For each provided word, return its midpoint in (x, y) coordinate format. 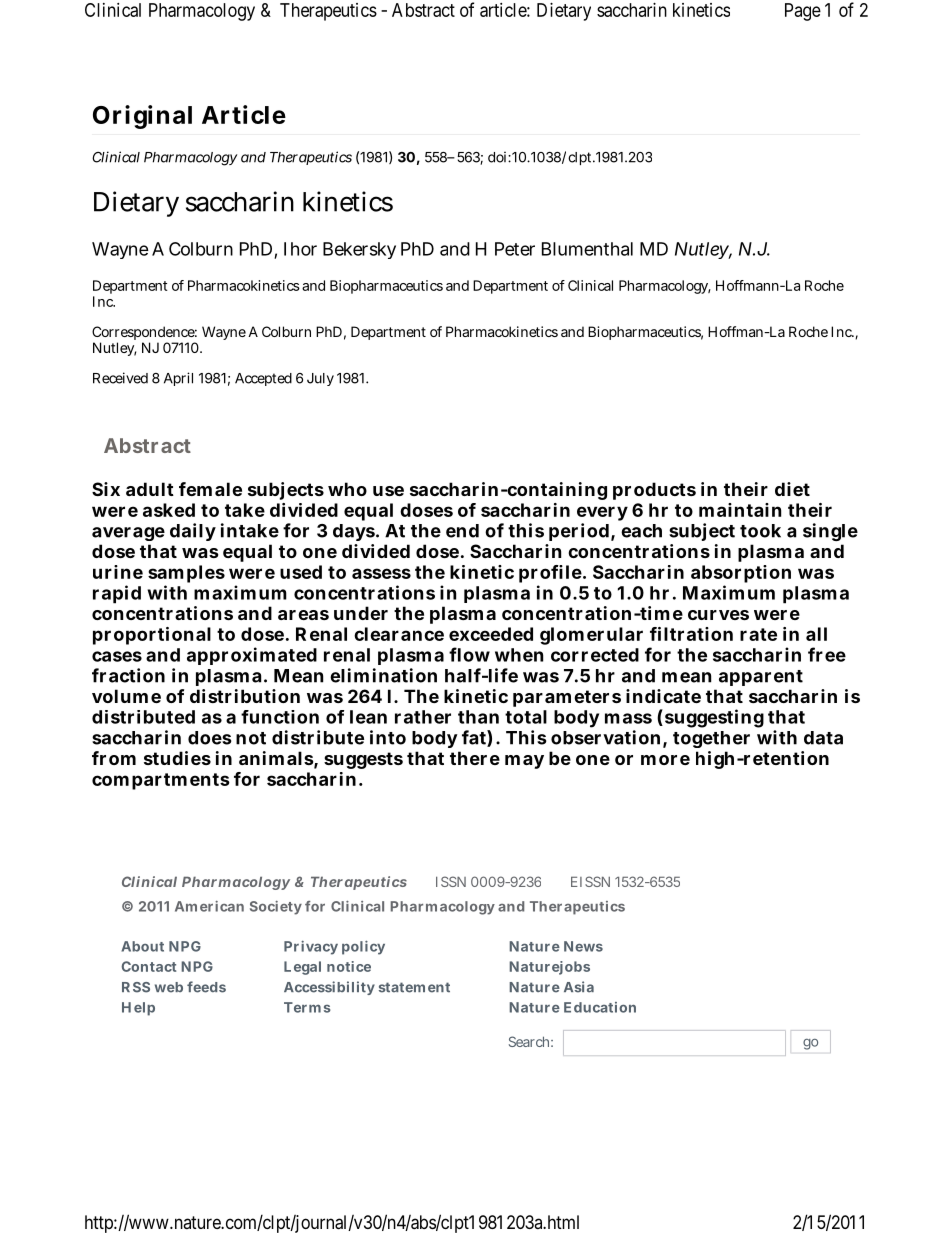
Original (142, 117)
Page (803, 12)
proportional (152, 636)
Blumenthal (587, 249)
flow (469, 654)
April (178, 379)
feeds (206, 987)
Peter (515, 249)
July (320, 379)
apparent (761, 678)
